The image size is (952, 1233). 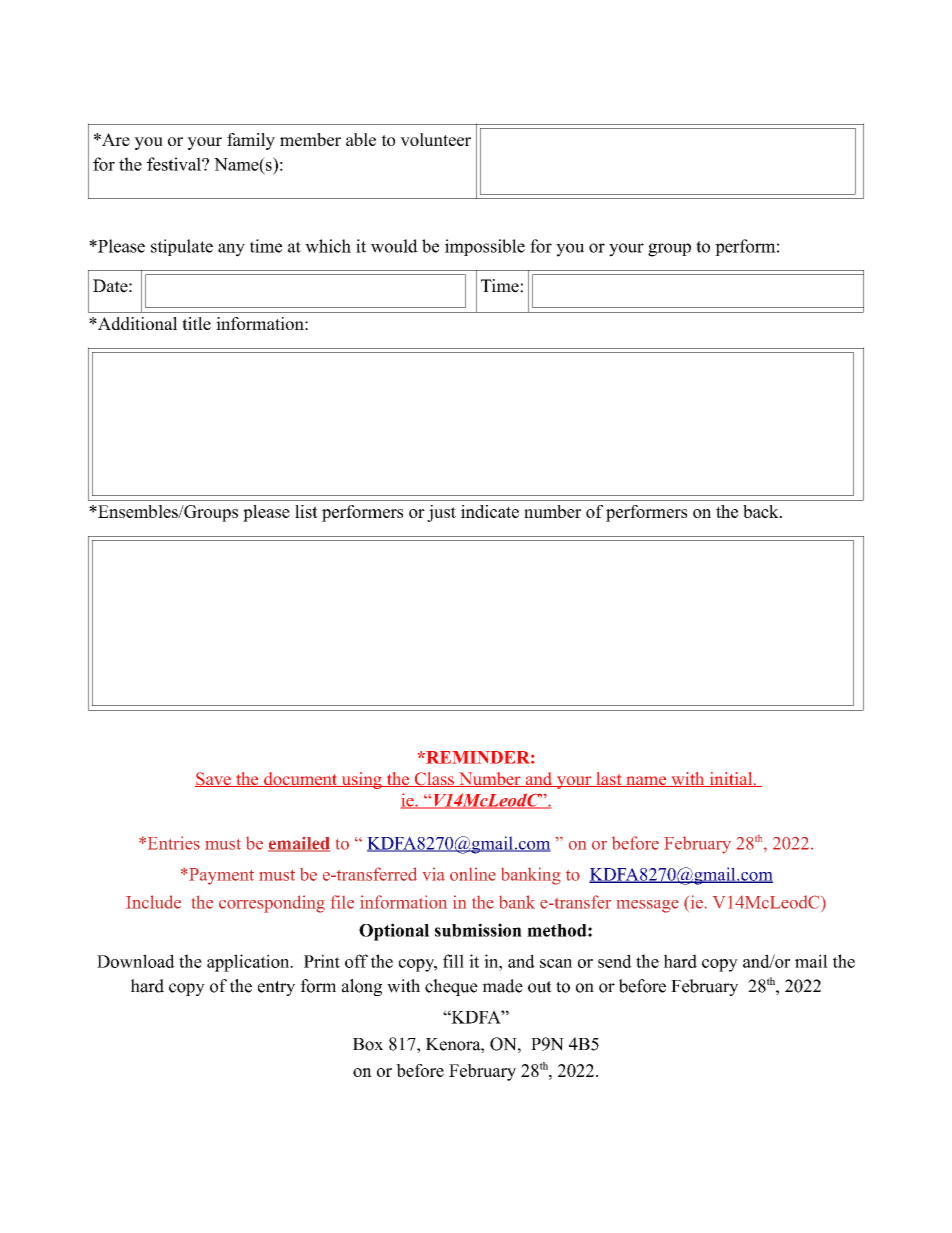 I want to click on Save, so click(x=214, y=779).
